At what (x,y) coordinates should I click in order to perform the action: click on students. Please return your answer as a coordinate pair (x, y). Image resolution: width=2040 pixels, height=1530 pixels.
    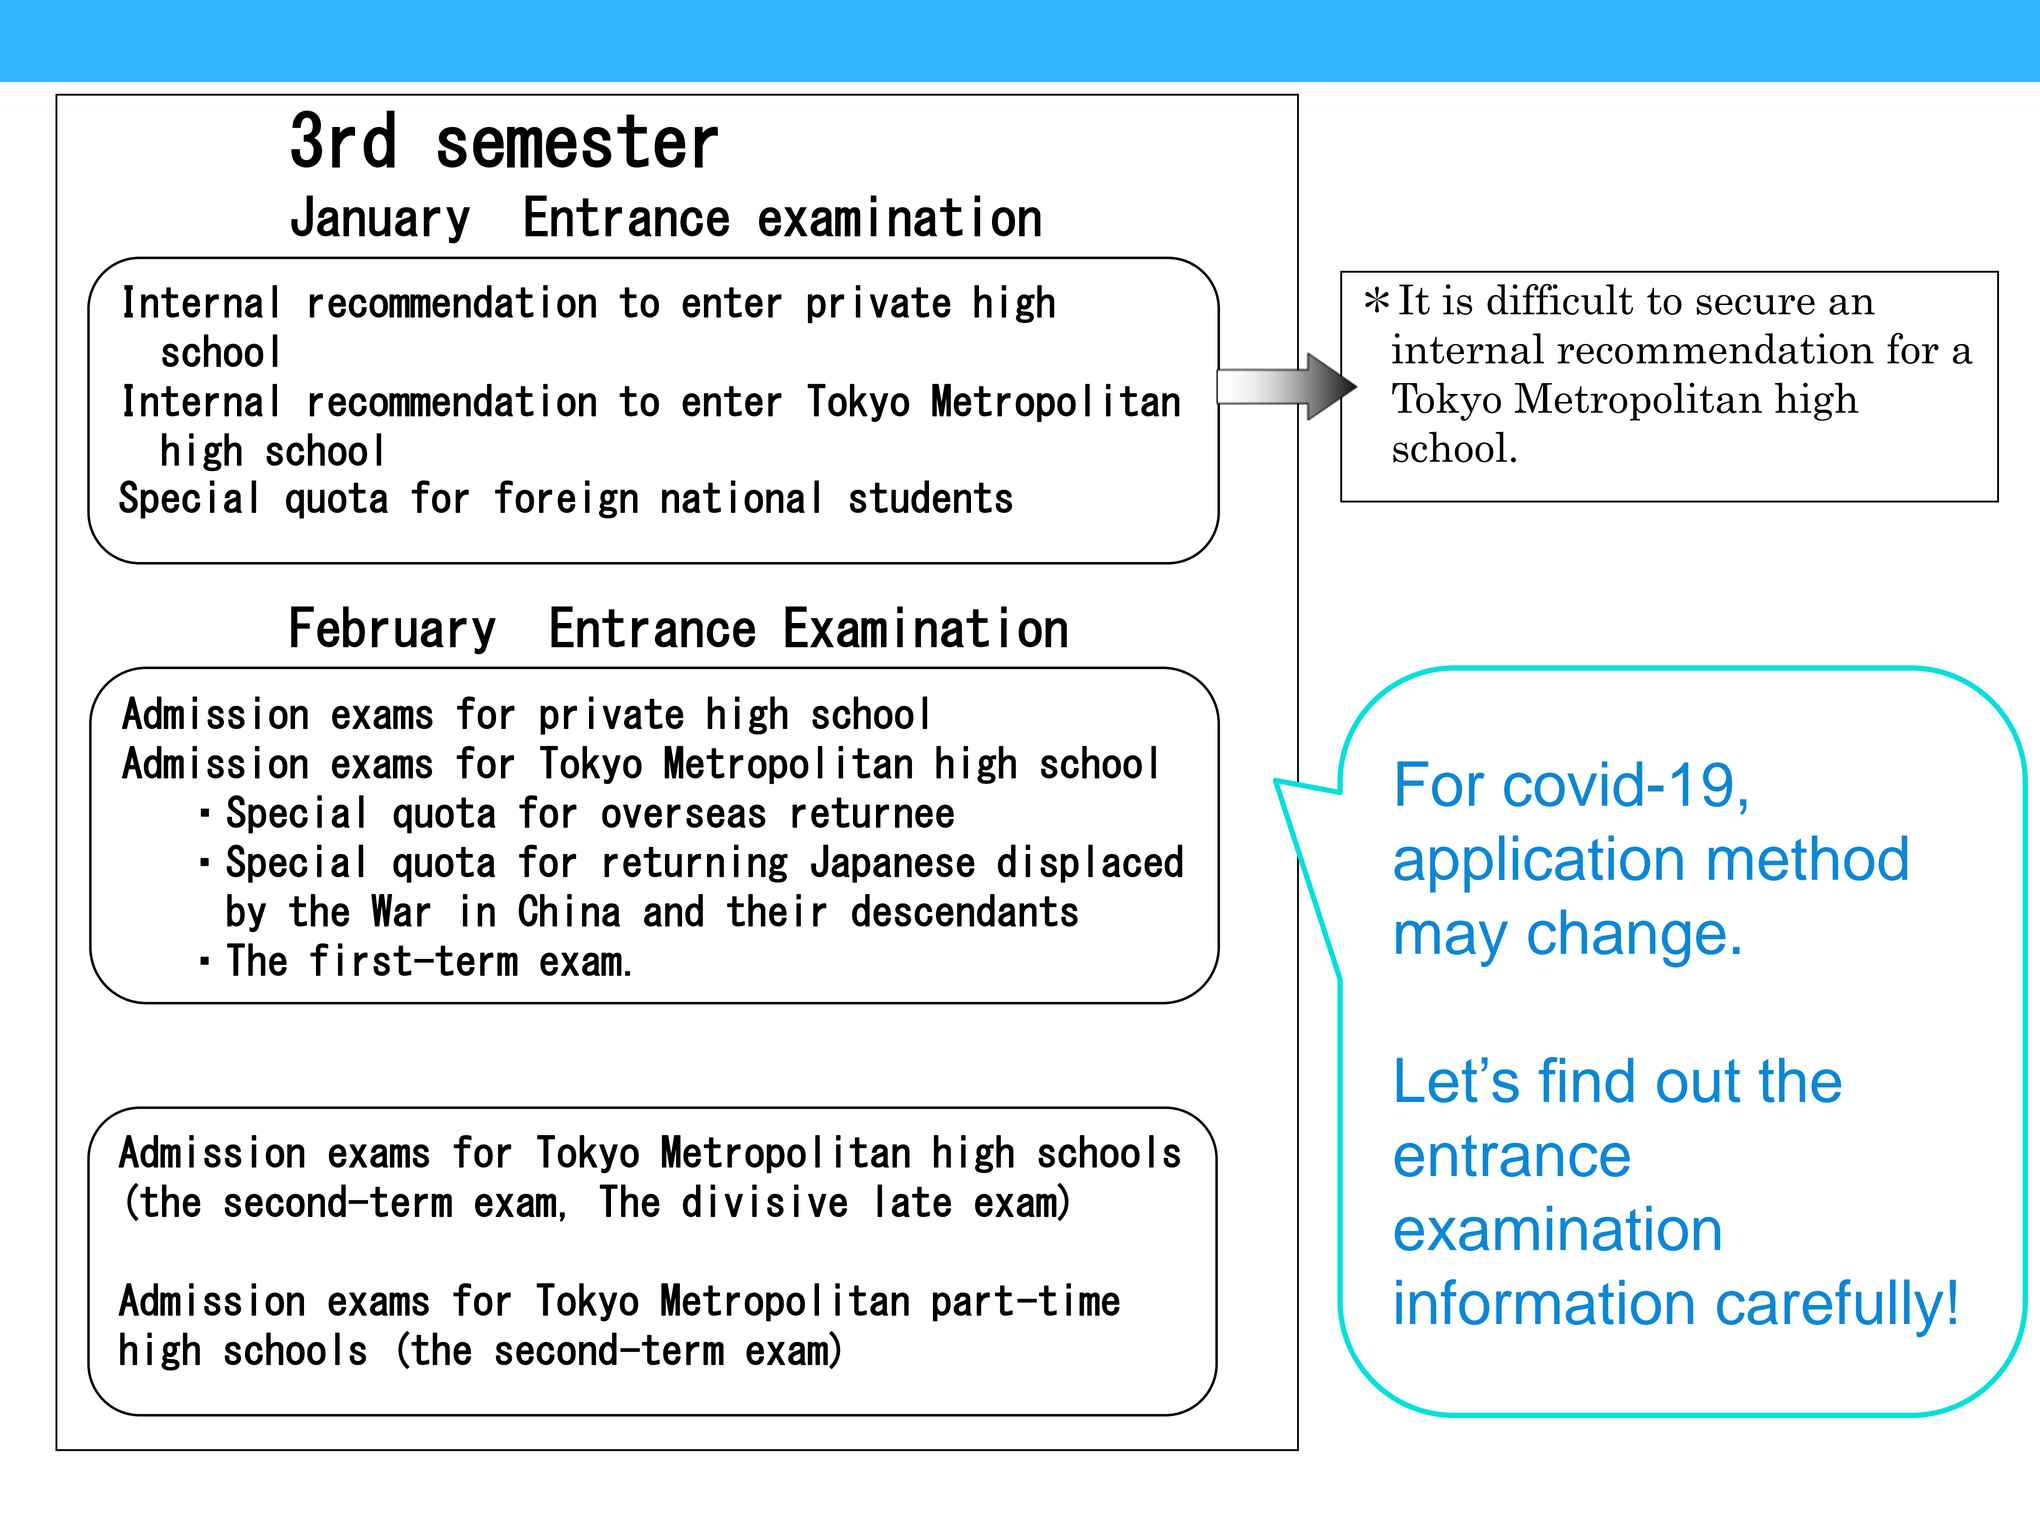
    Looking at the image, I should click on (931, 496).
